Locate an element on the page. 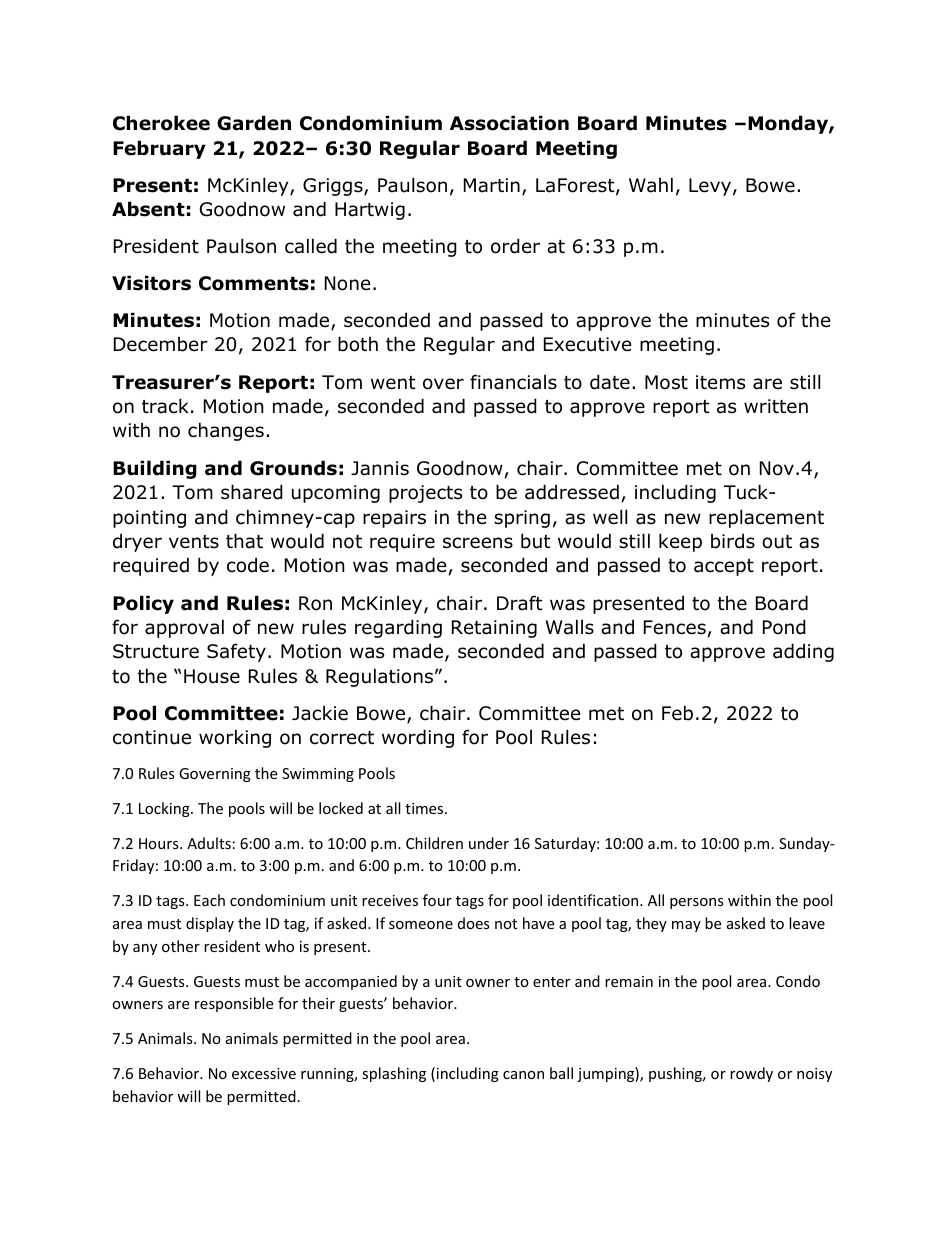  rowdy is located at coordinates (751, 1074).
